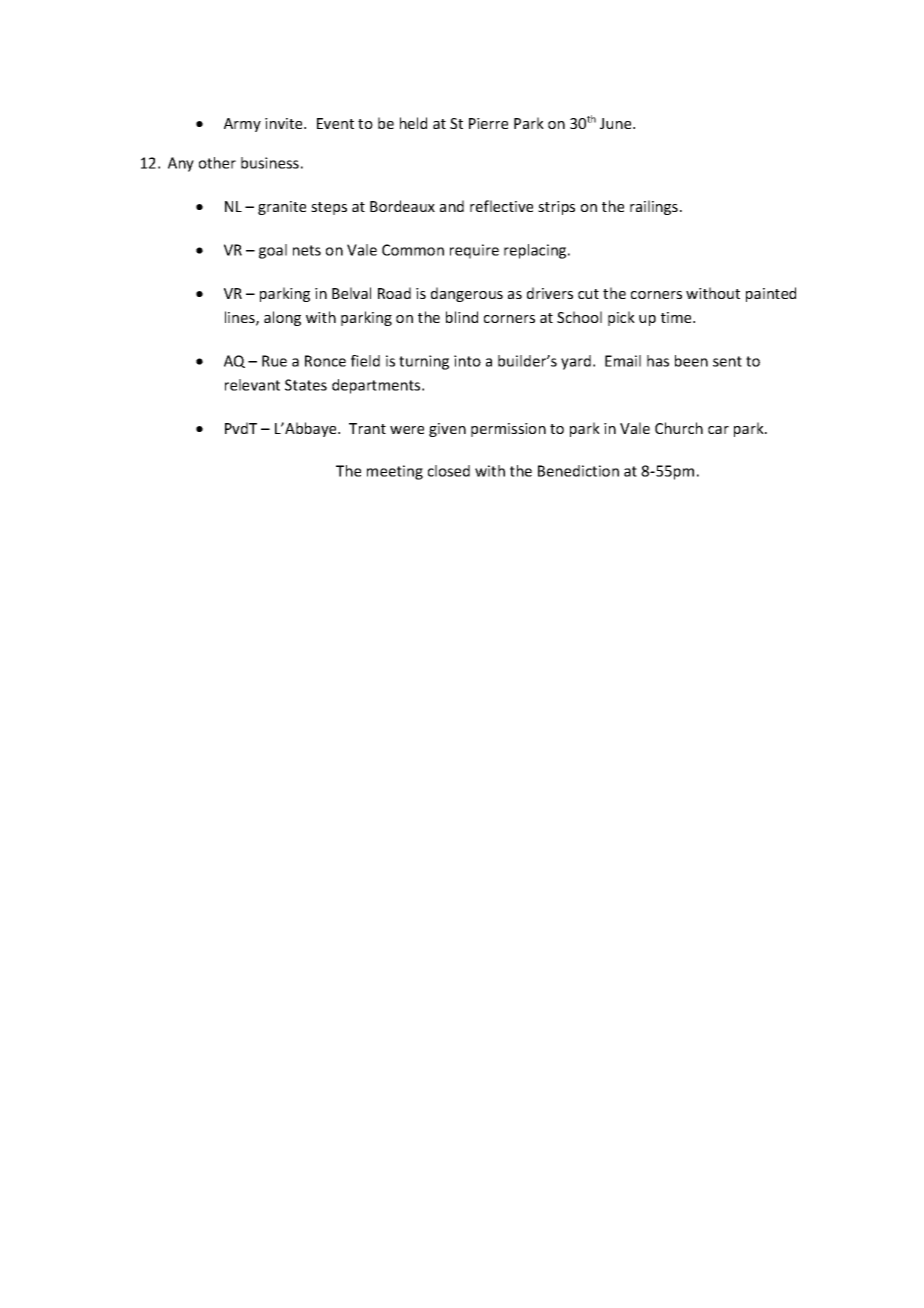 Image resolution: width=924 pixels, height=1308 pixels. What do you see at coordinates (274, 361) in the screenshot?
I see `Rue` at bounding box center [274, 361].
